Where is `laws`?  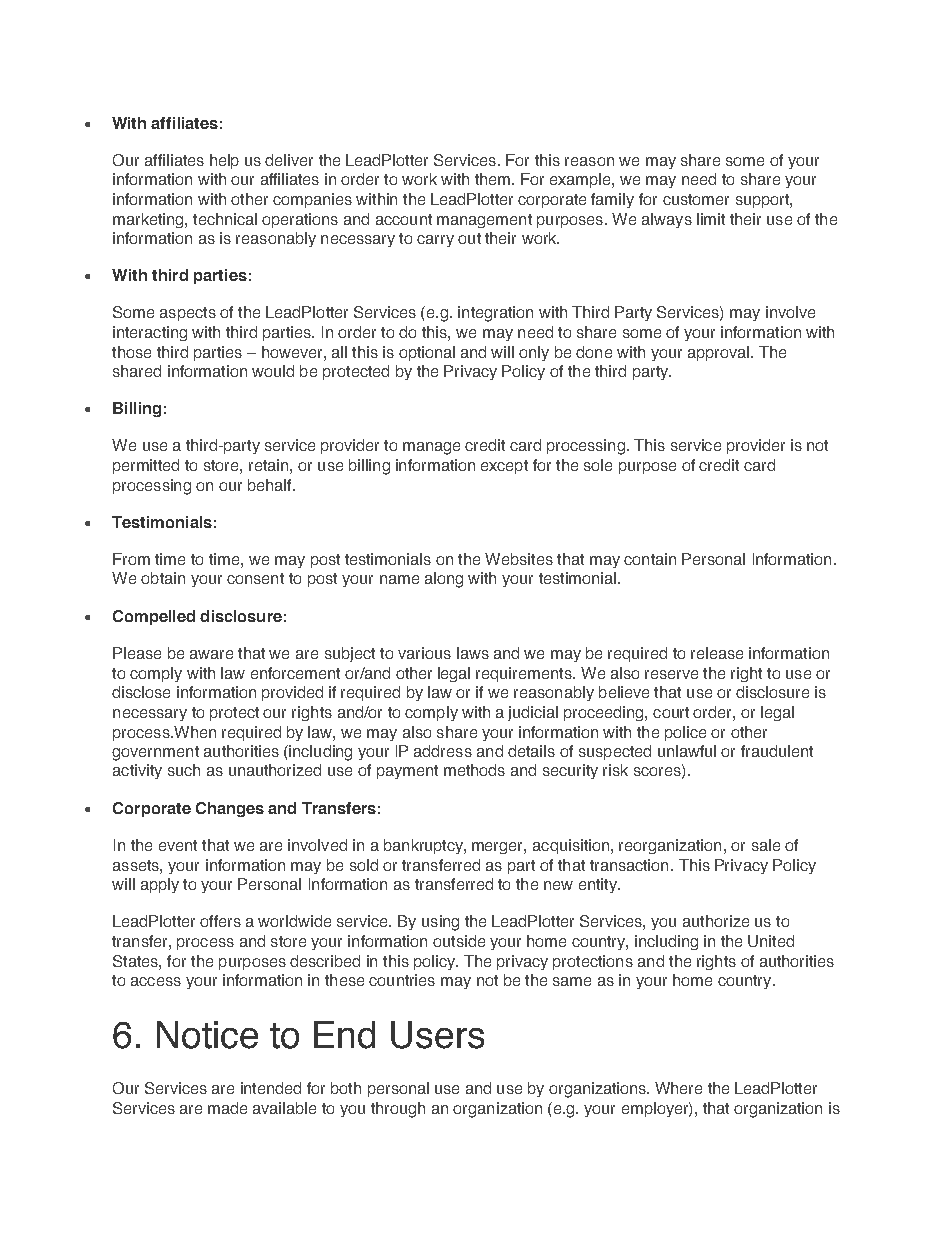
laws is located at coordinates (473, 653).
